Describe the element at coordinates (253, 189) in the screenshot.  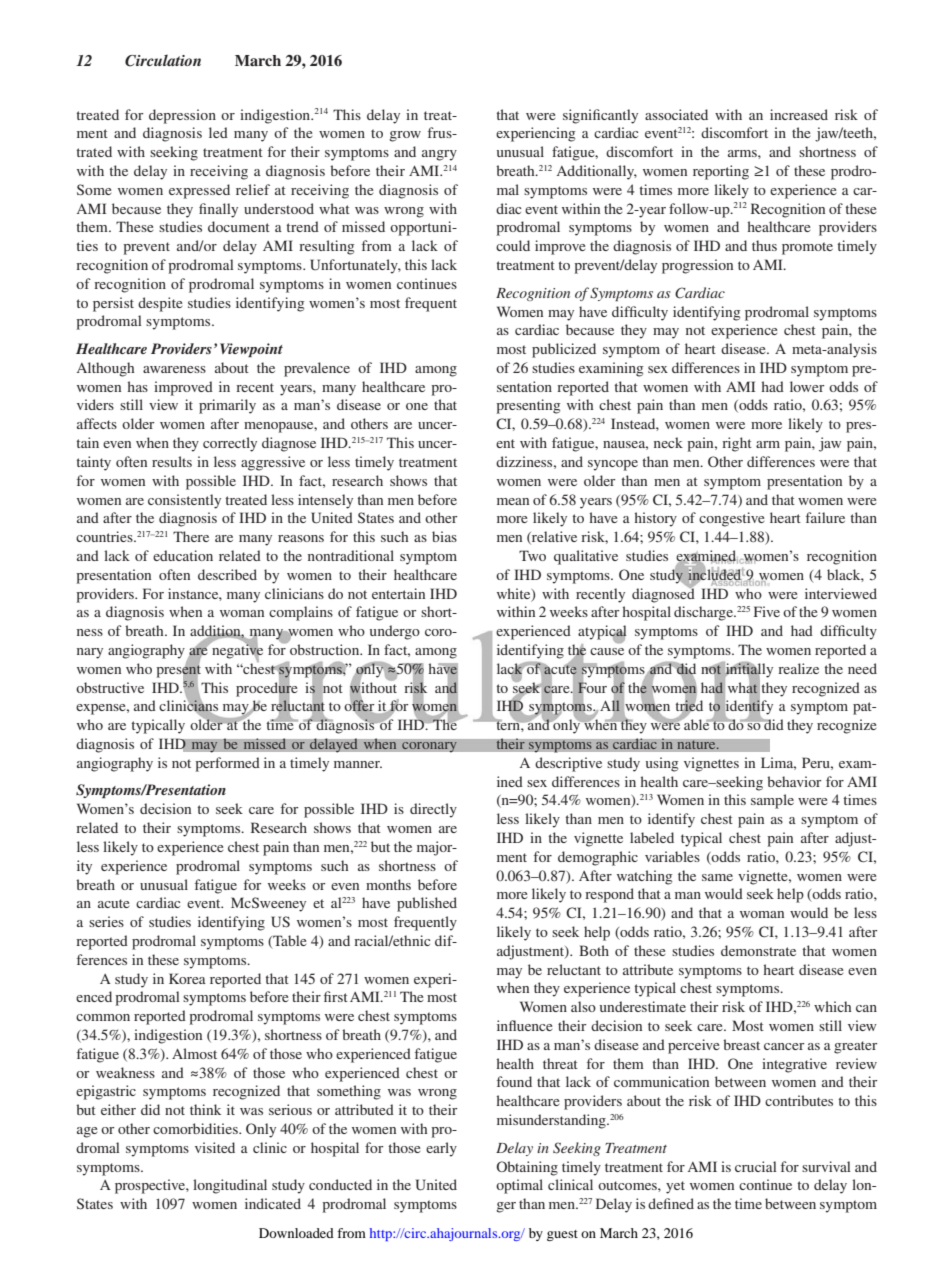
I see `relief` at that location.
